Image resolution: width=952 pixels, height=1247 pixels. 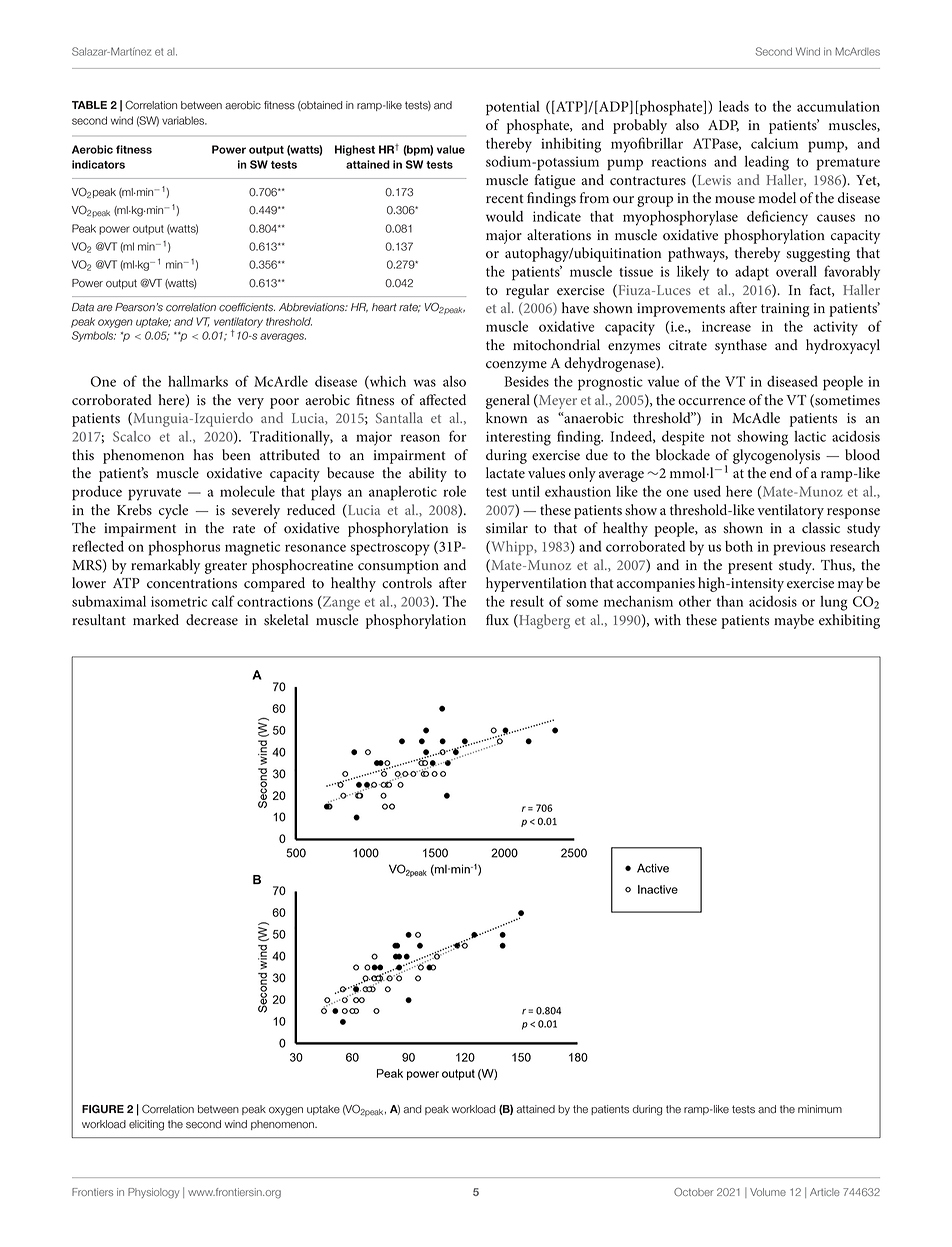 What do you see at coordinates (286, 620) in the screenshot?
I see `skeletal` at bounding box center [286, 620].
